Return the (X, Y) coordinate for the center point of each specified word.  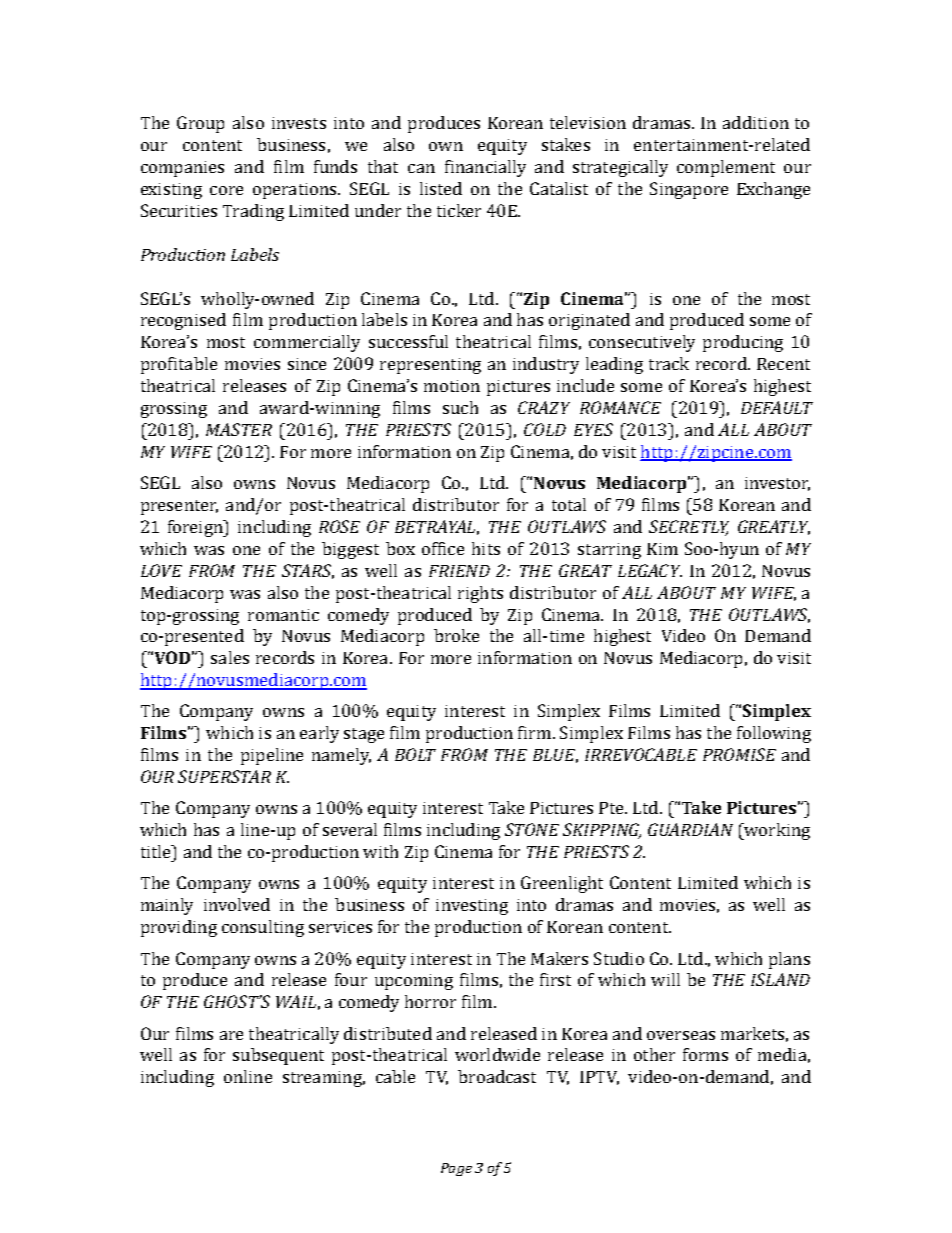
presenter (179, 507)
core (226, 190)
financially (485, 168)
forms (705, 1054)
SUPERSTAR (224, 776)
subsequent (278, 1056)
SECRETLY (689, 528)
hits (486, 548)
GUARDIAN (690, 829)
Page (456, 1169)
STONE (532, 829)
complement (726, 168)
